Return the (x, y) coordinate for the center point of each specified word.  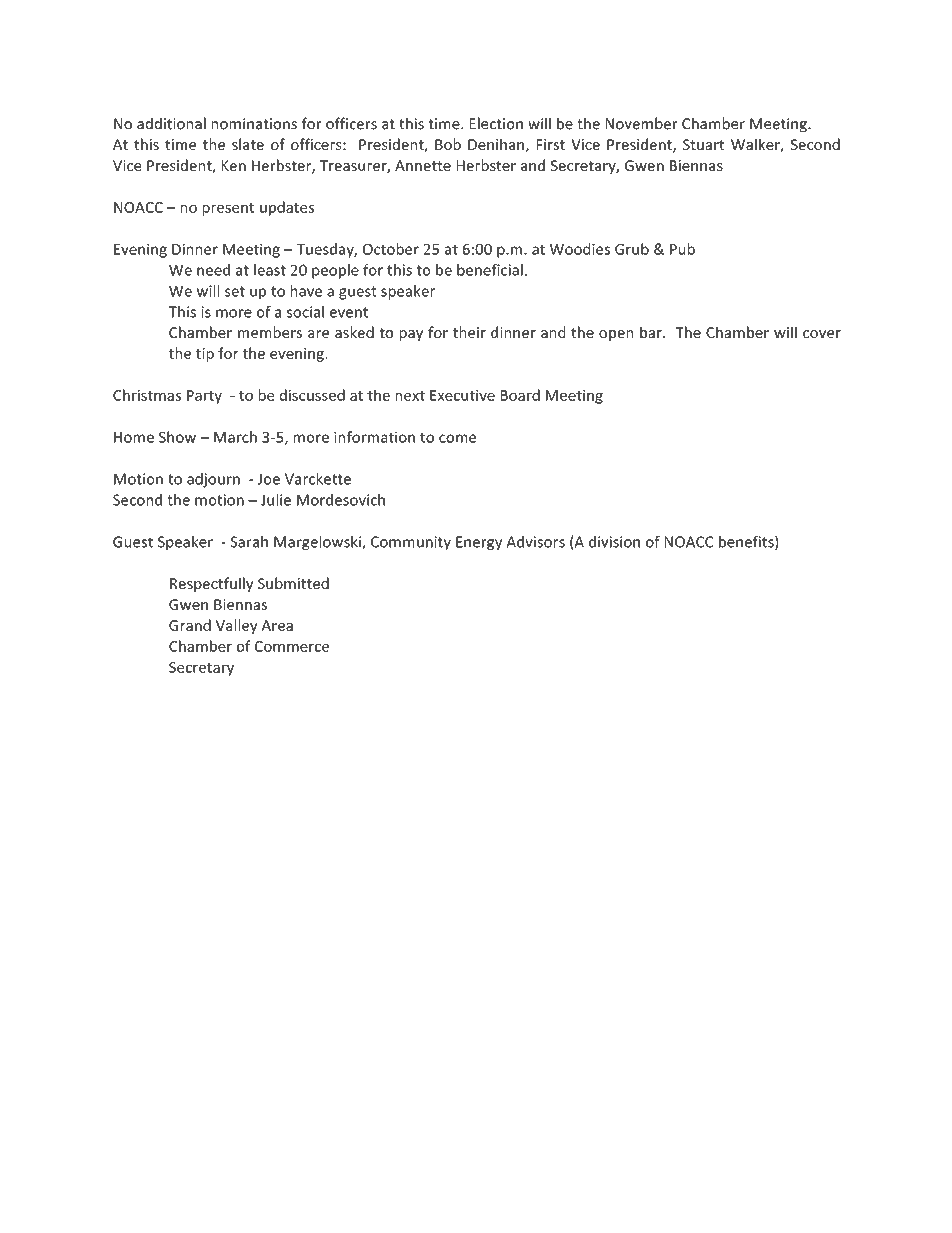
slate (248, 144)
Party (204, 397)
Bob (448, 144)
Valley (236, 626)
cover (822, 334)
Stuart (703, 144)
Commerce (292, 646)
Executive (462, 395)
